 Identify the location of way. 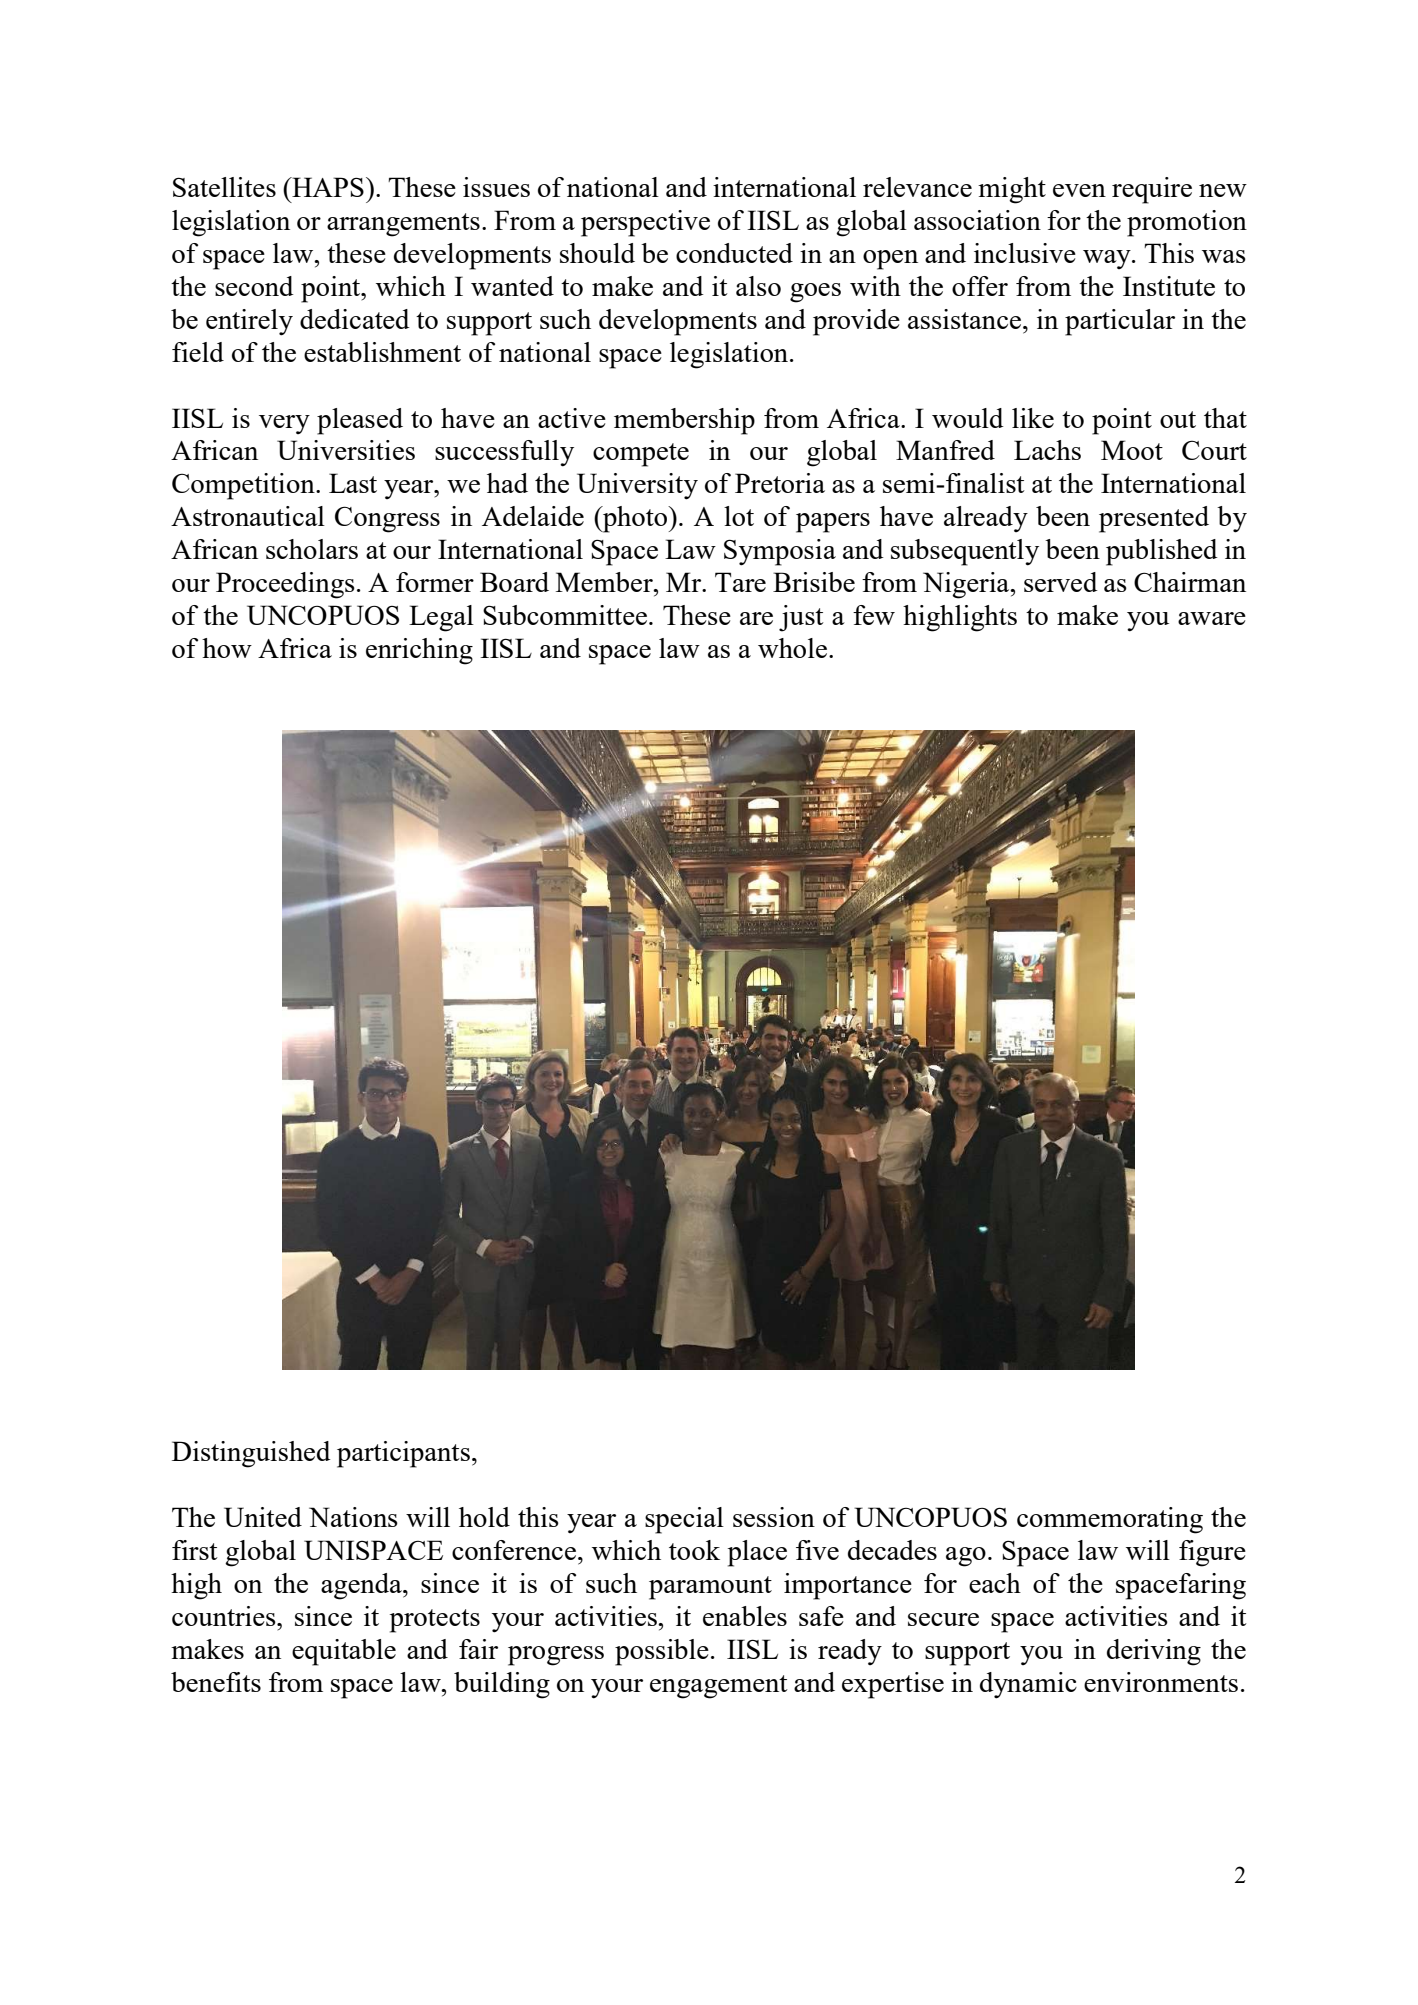
(1108, 259).
